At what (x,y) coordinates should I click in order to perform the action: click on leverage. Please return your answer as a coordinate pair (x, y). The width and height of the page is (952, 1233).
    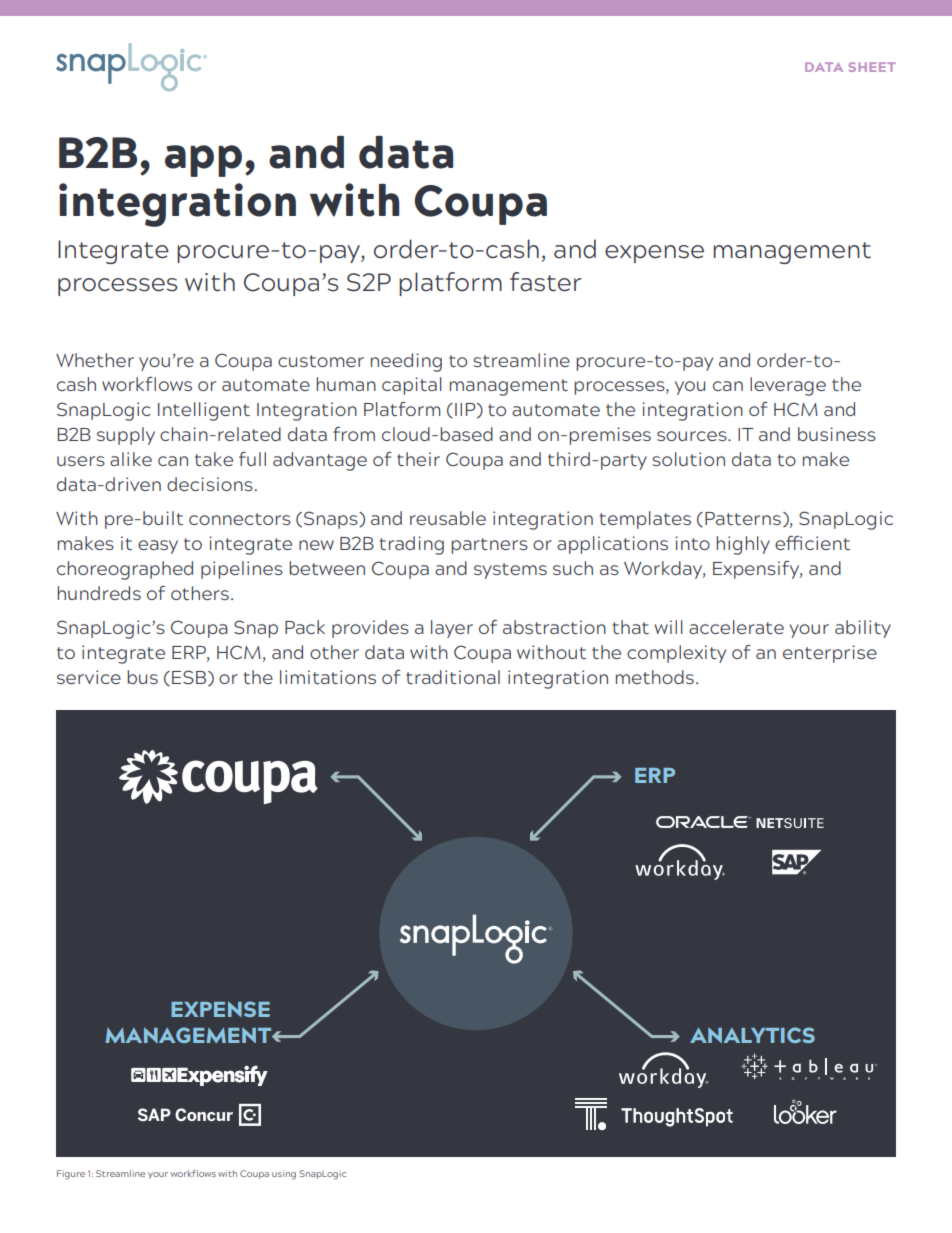
    Looking at the image, I should click on (788, 386).
